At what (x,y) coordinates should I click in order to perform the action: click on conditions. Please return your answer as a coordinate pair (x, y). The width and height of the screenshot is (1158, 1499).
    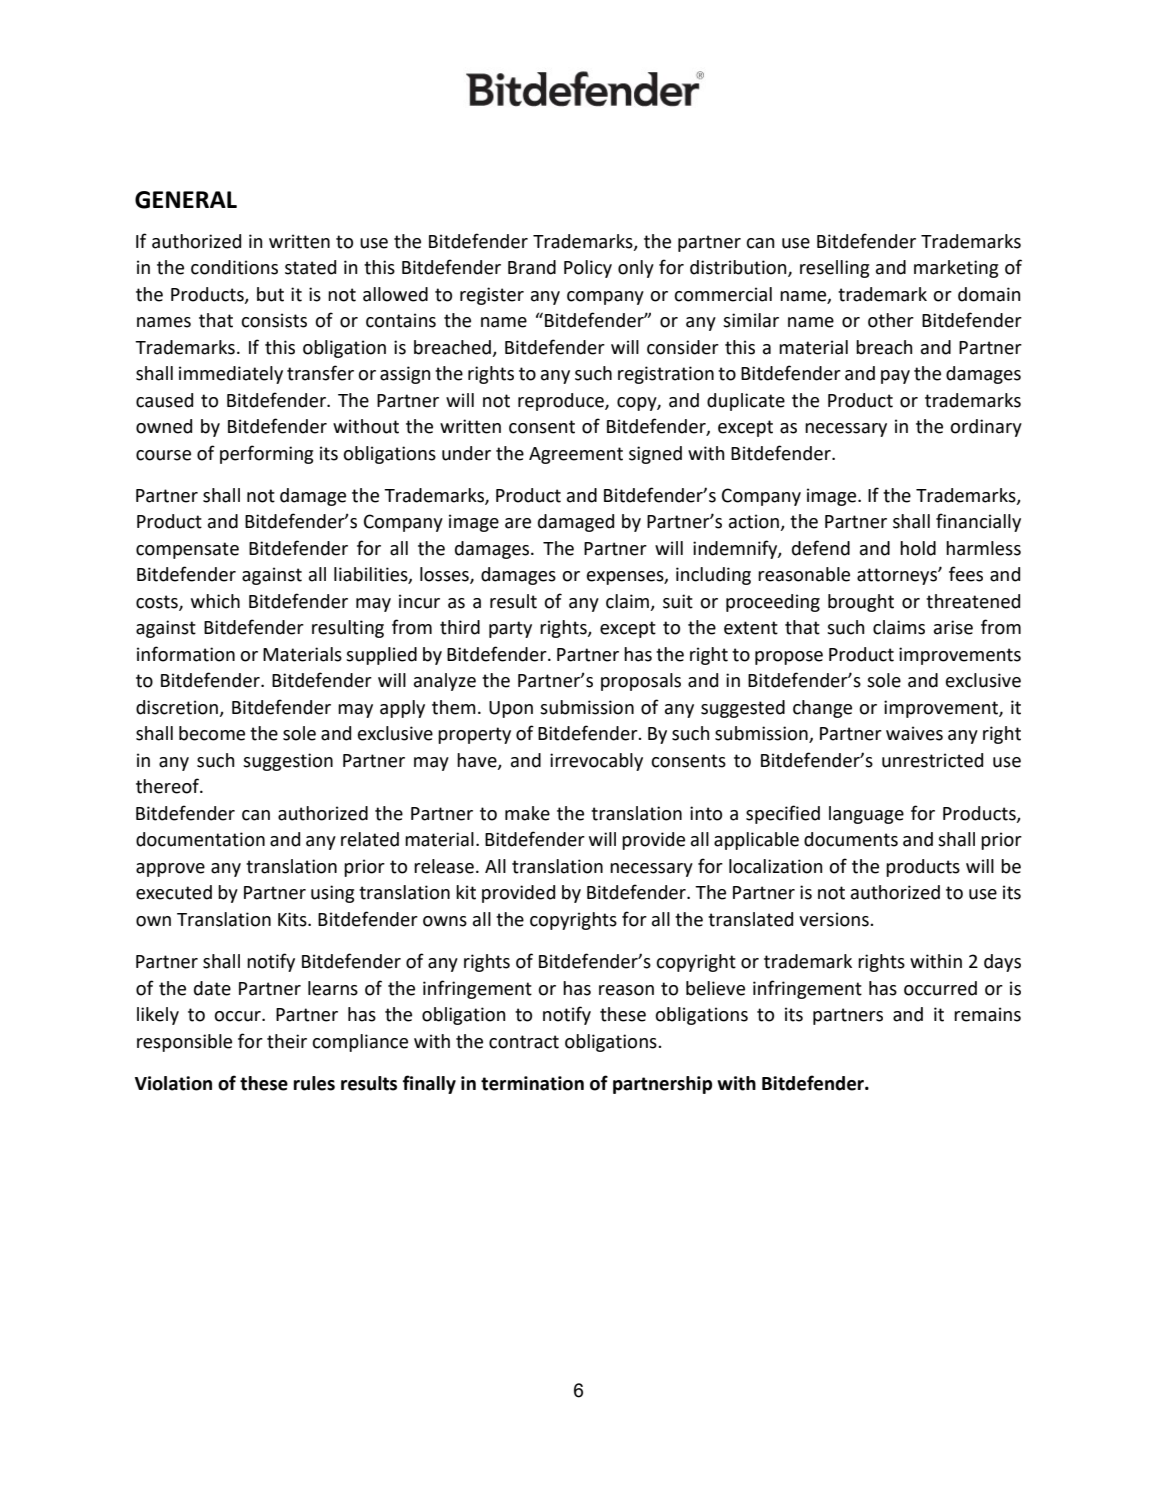
    Looking at the image, I should click on (234, 267).
